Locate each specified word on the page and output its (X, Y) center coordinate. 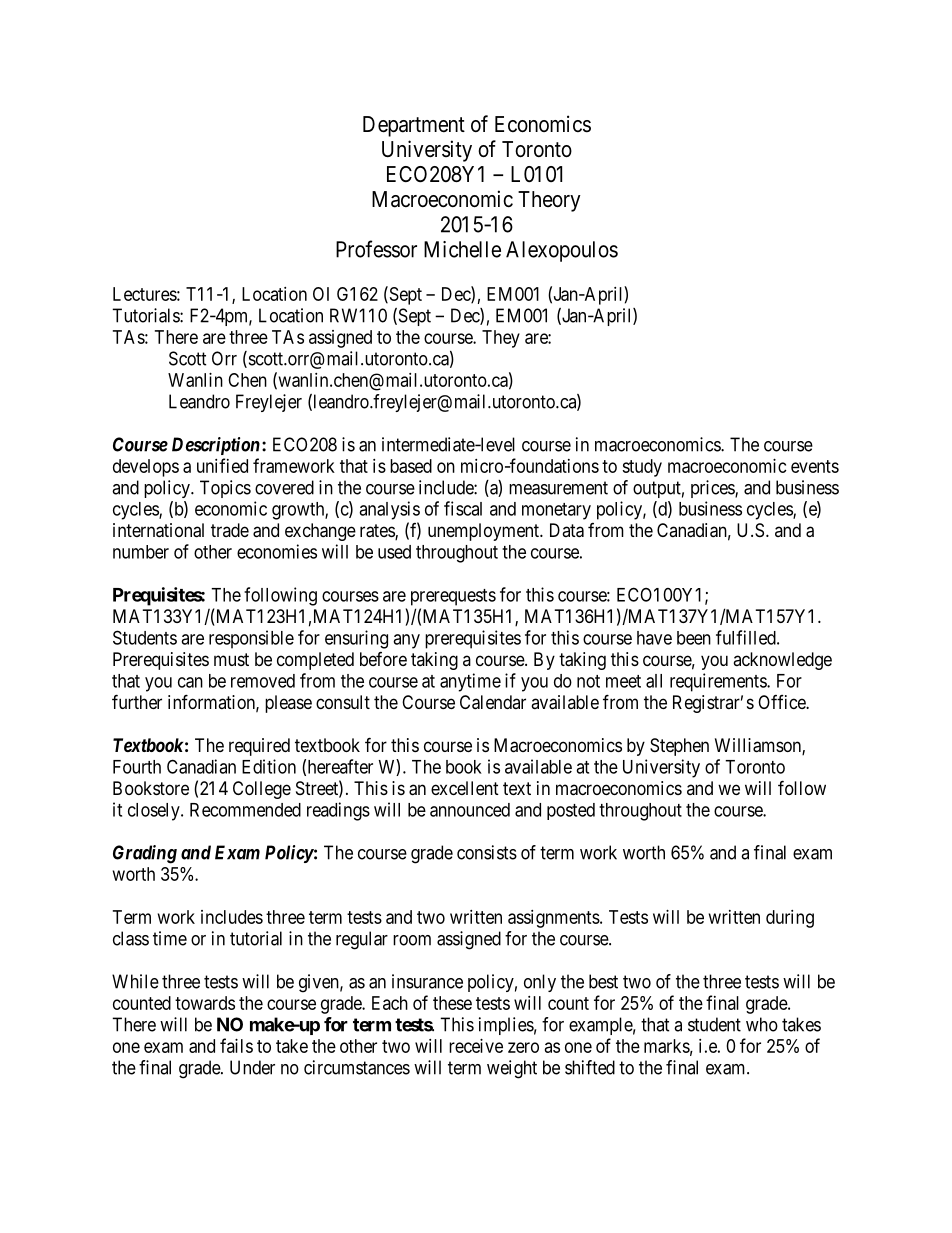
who (762, 1024)
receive (476, 1046)
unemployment (485, 532)
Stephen (679, 747)
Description (216, 446)
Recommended (245, 810)
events (815, 466)
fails (236, 1045)
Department (414, 126)
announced (470, 810)
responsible (251, 639)
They (501, 339)
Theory (549, 201)
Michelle (462, 249)
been (694, 638)
